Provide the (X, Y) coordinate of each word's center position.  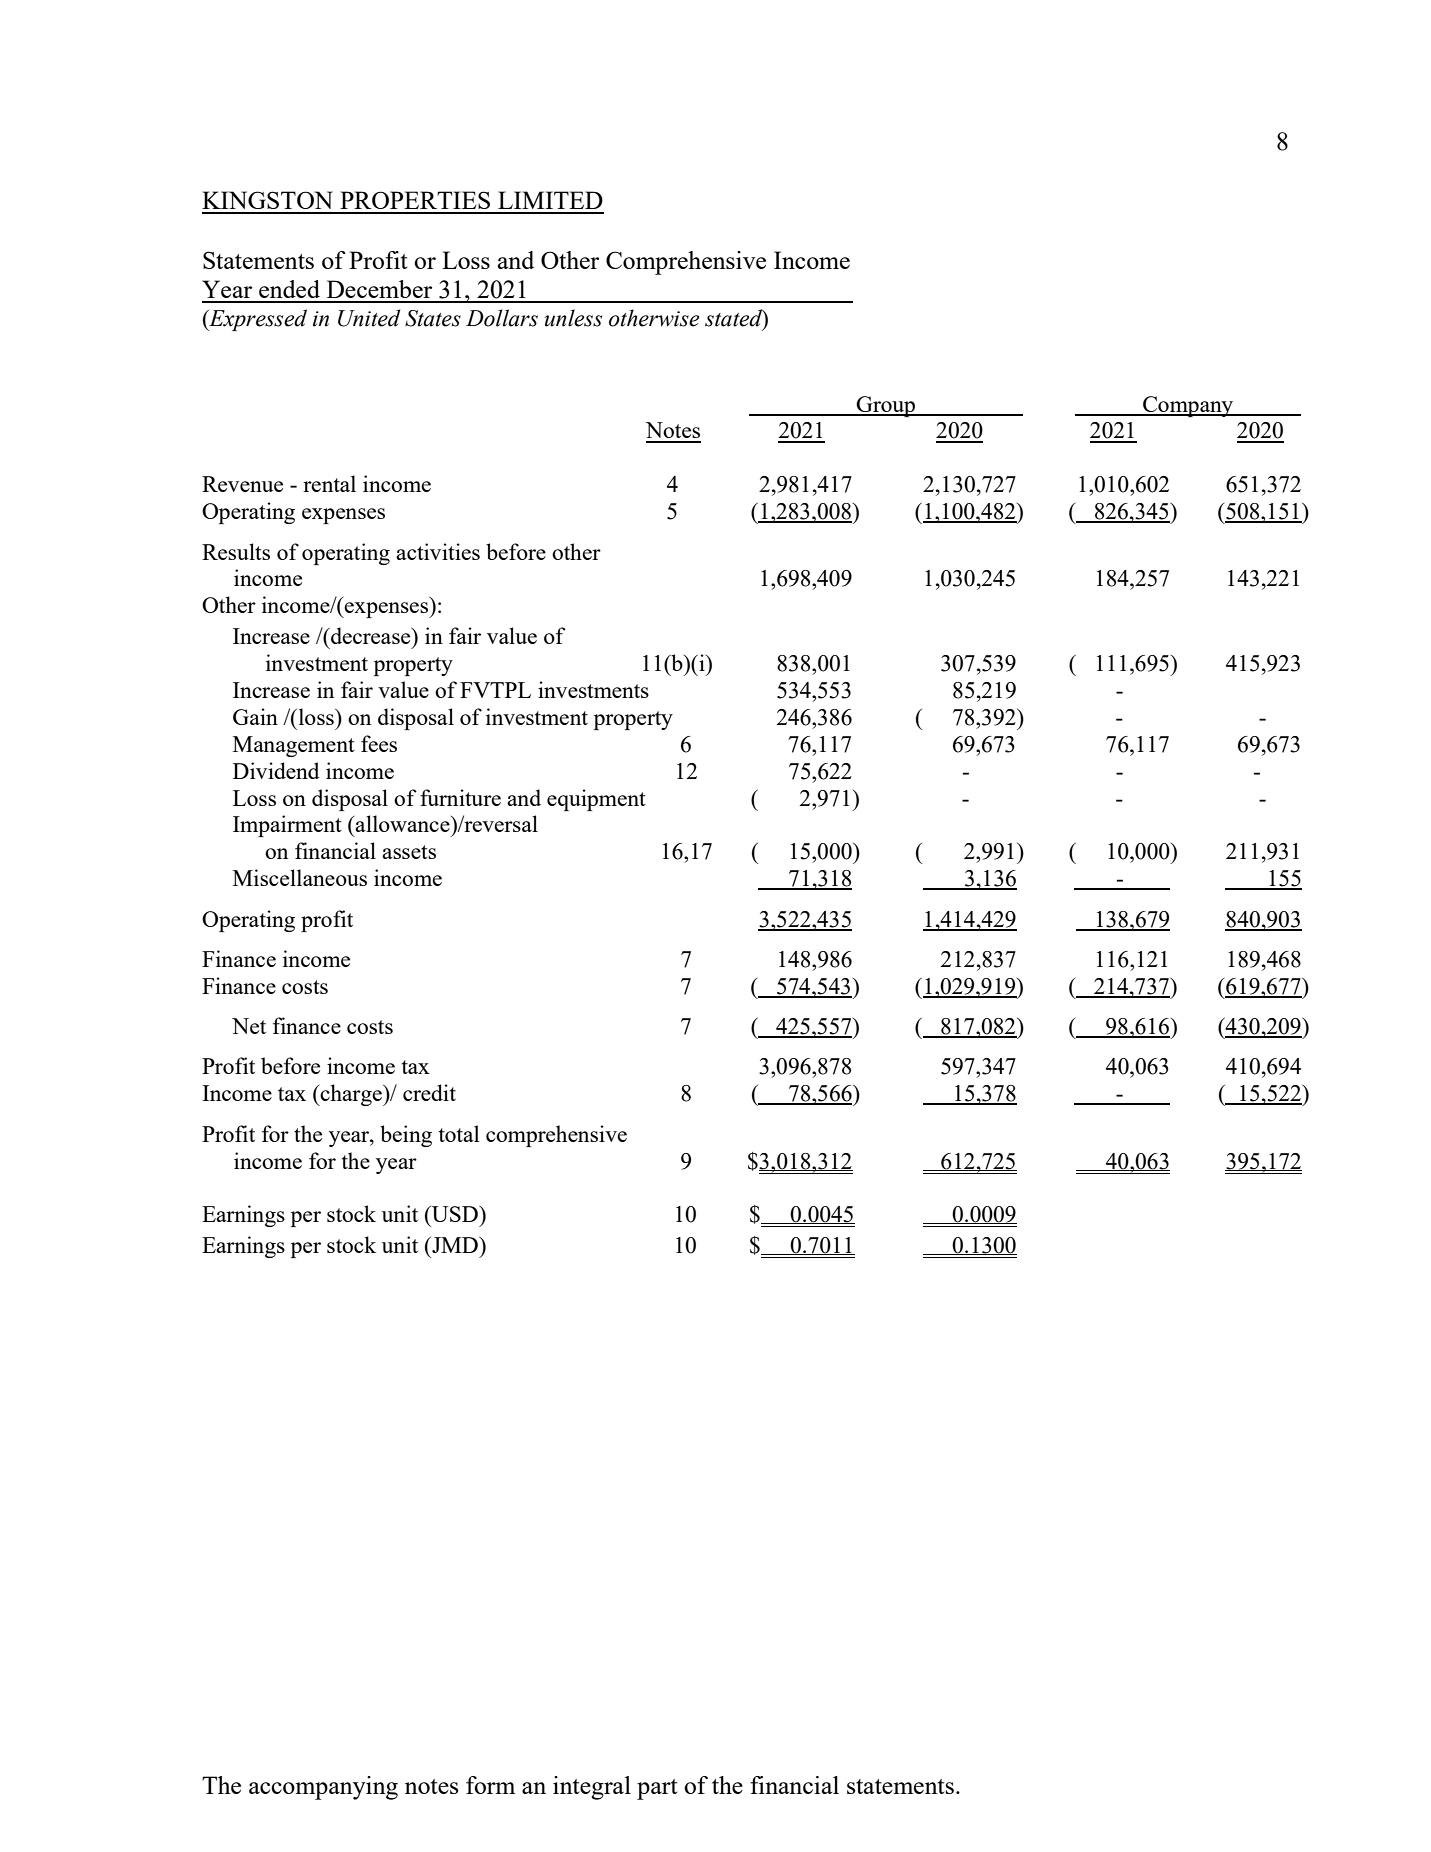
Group (886, 406)
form (490, 1785)
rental (329, 483)
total (459, 1133)
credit (429, 1092)
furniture (460, 797)
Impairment (287, 826)
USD (455, 1214)
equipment (596, 800)
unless (573, 318)
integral (592, 1788)
